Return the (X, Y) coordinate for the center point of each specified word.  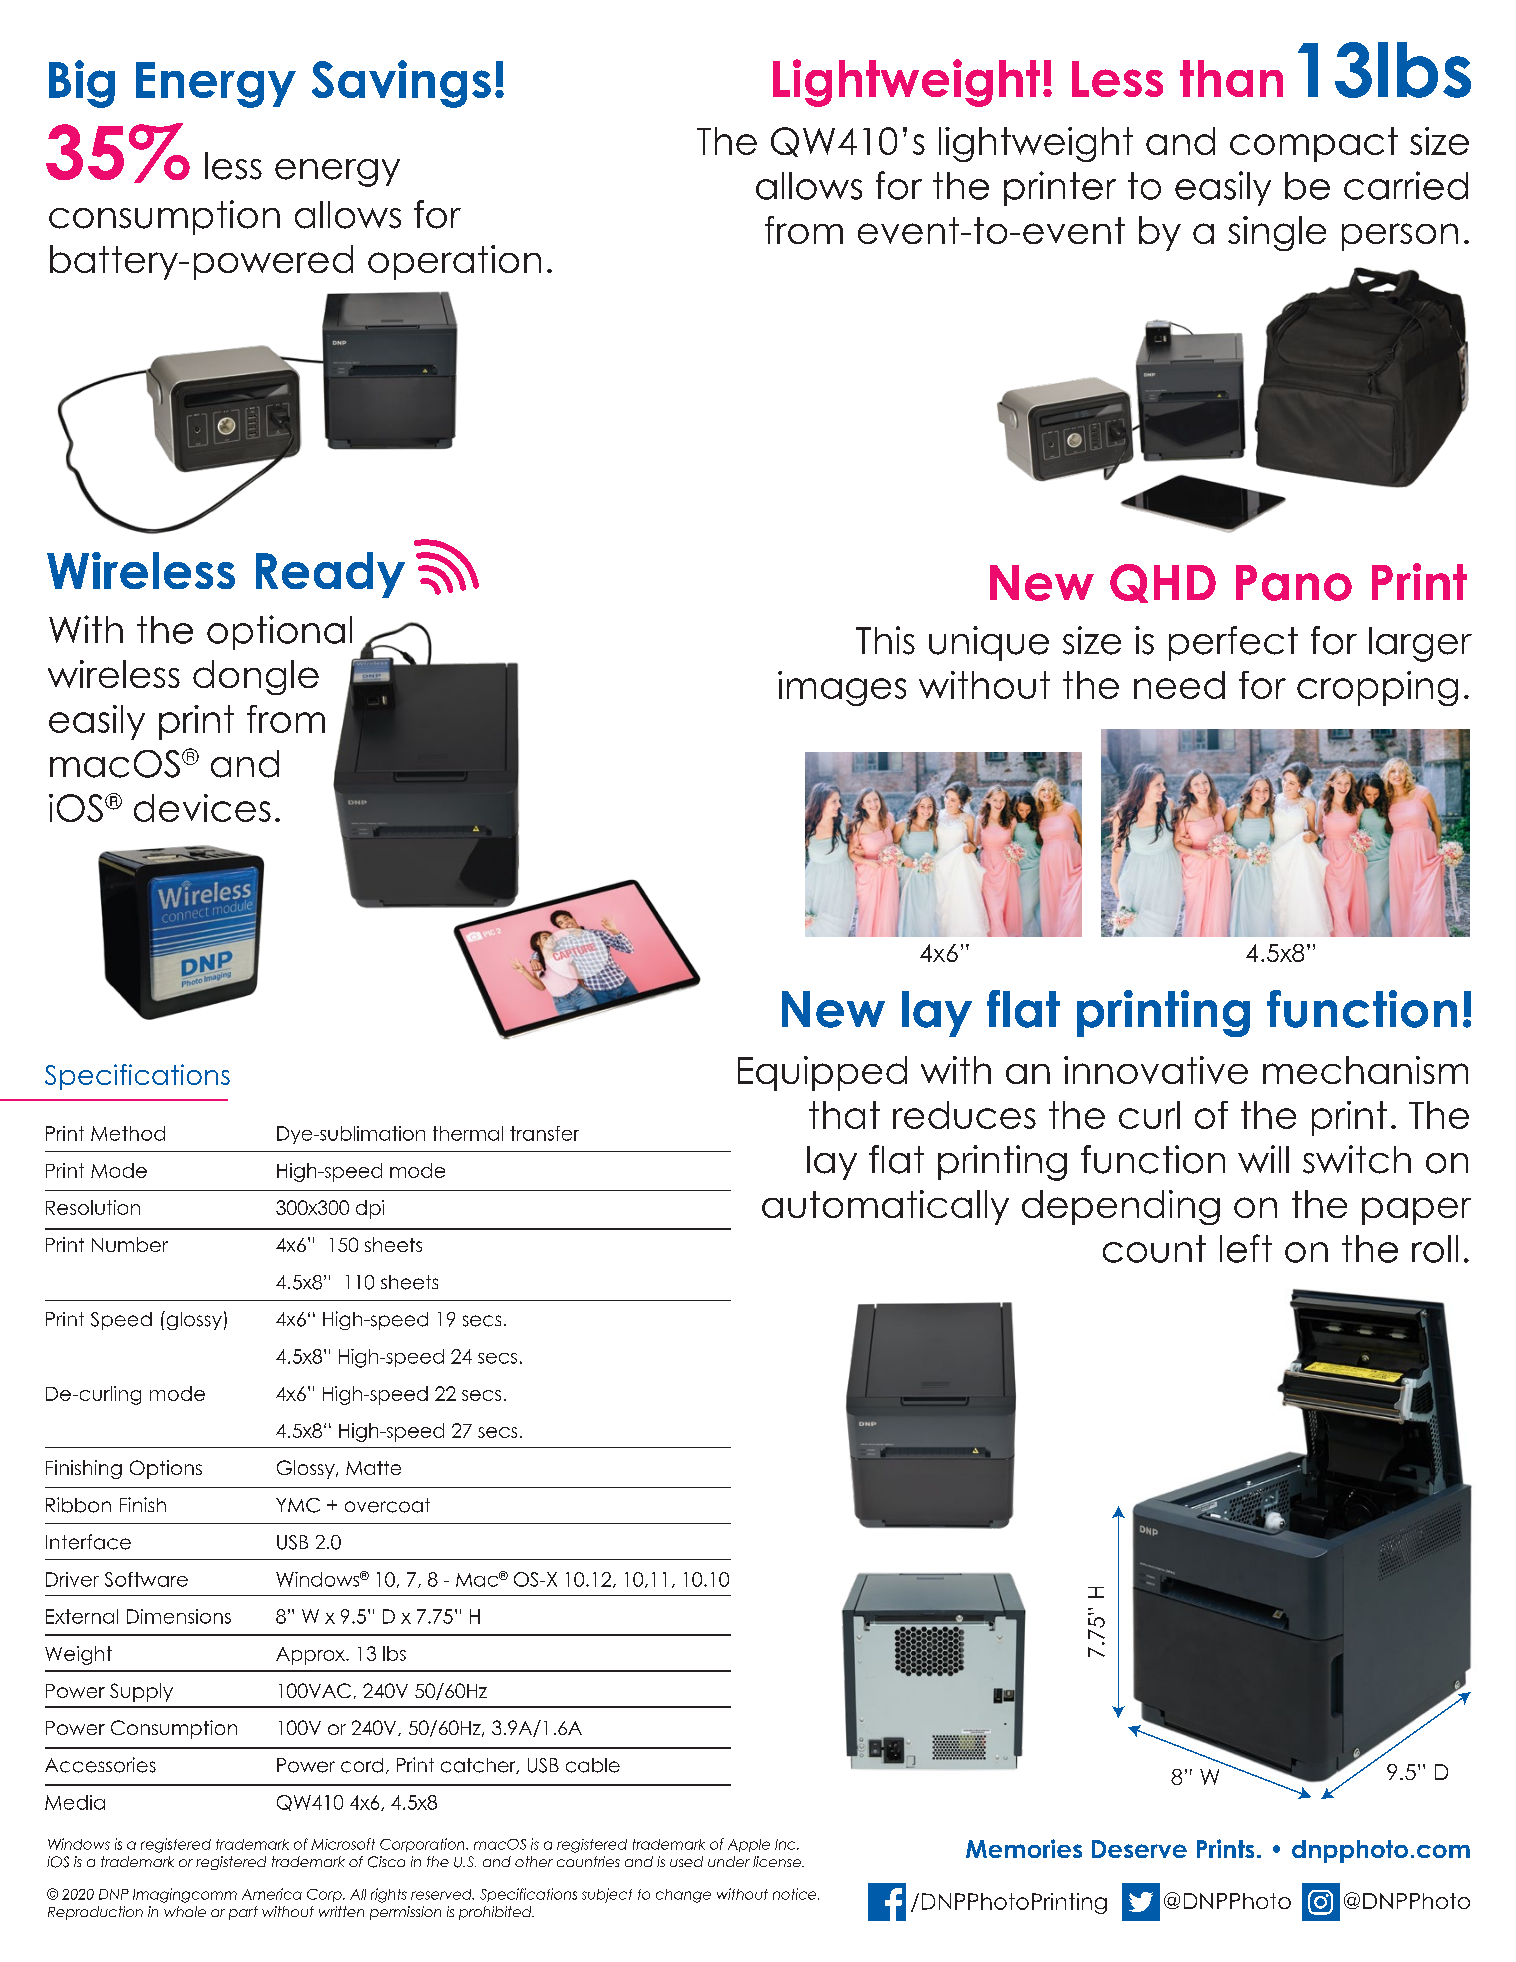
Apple (749, 1845)
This (885, 640)
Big (82, 84)
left (1246, 1248)
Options (166, 1469)
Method (128, 1133)
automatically (885, 1207)
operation (454, 262)
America (272, 1894)
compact (1314, 144)
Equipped (822, 1073)
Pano (1294, 583)
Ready (330, 575)
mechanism (1365, 1070)
